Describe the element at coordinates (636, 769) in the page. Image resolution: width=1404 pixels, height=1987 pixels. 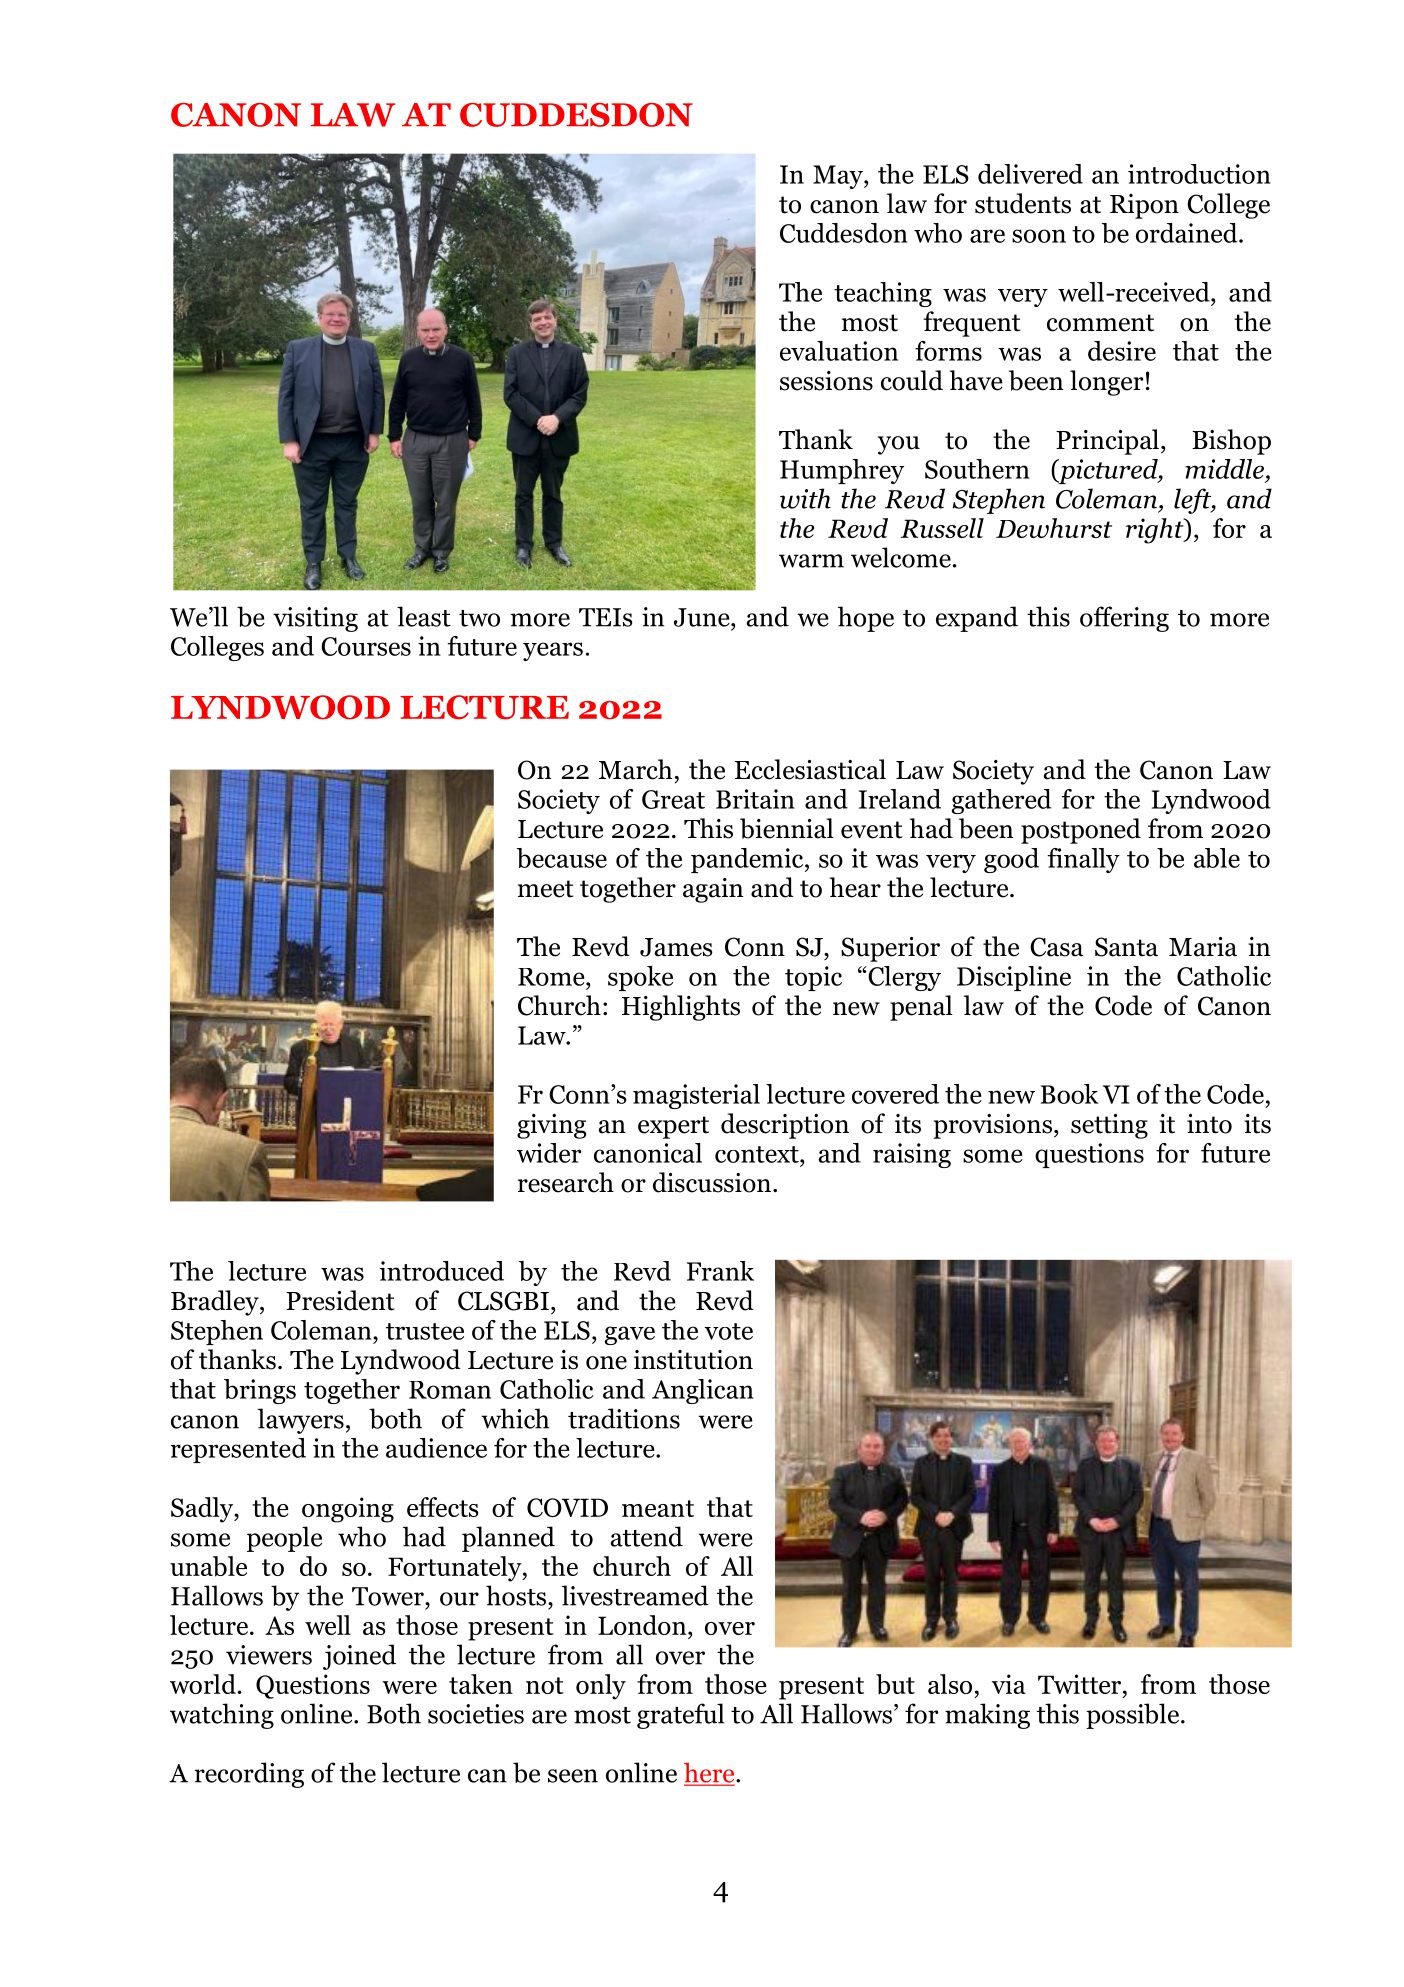
I see `March` at that location.
